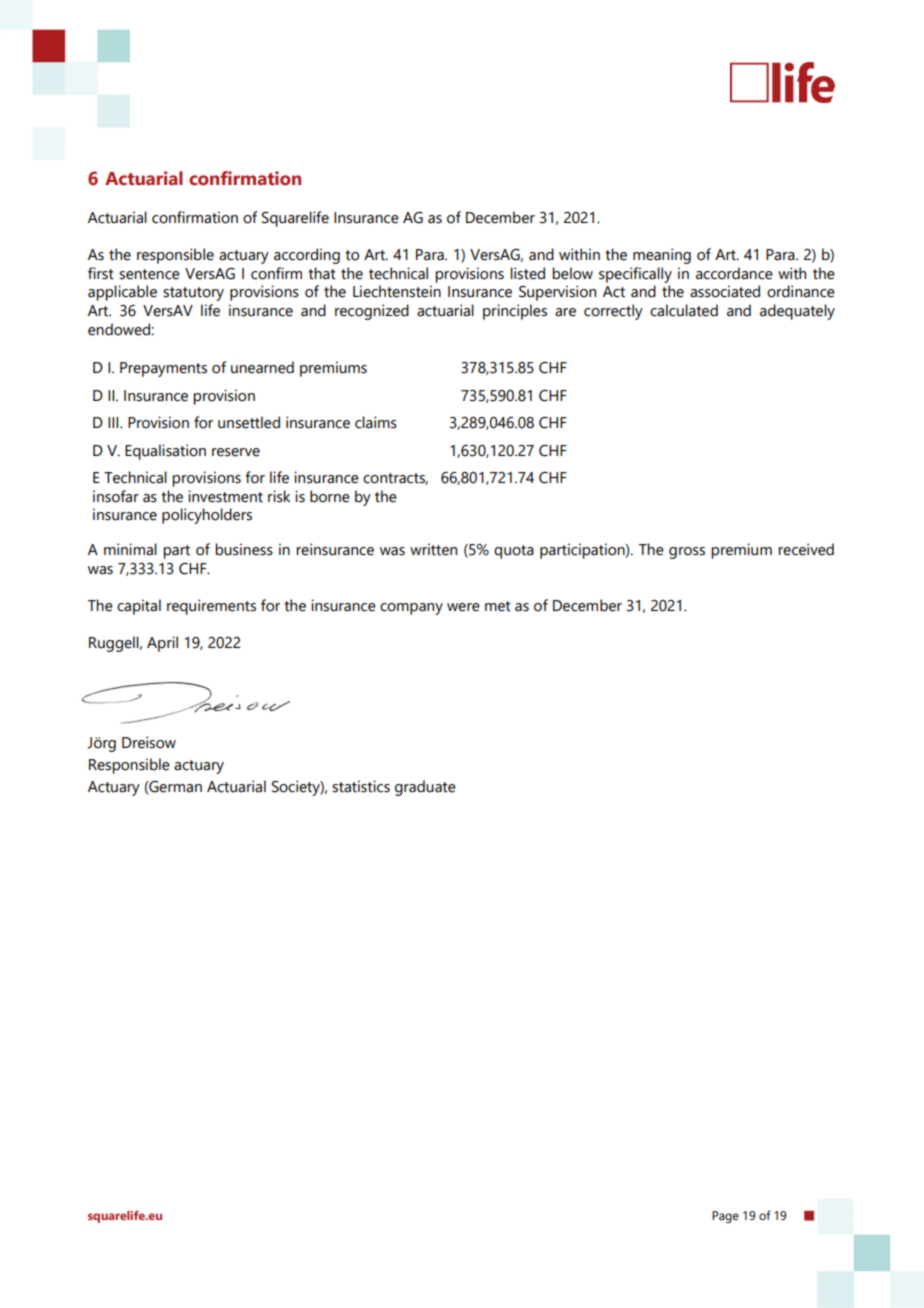 This image has width=924, height=1308. I want to click on met, so click(498, 606).
